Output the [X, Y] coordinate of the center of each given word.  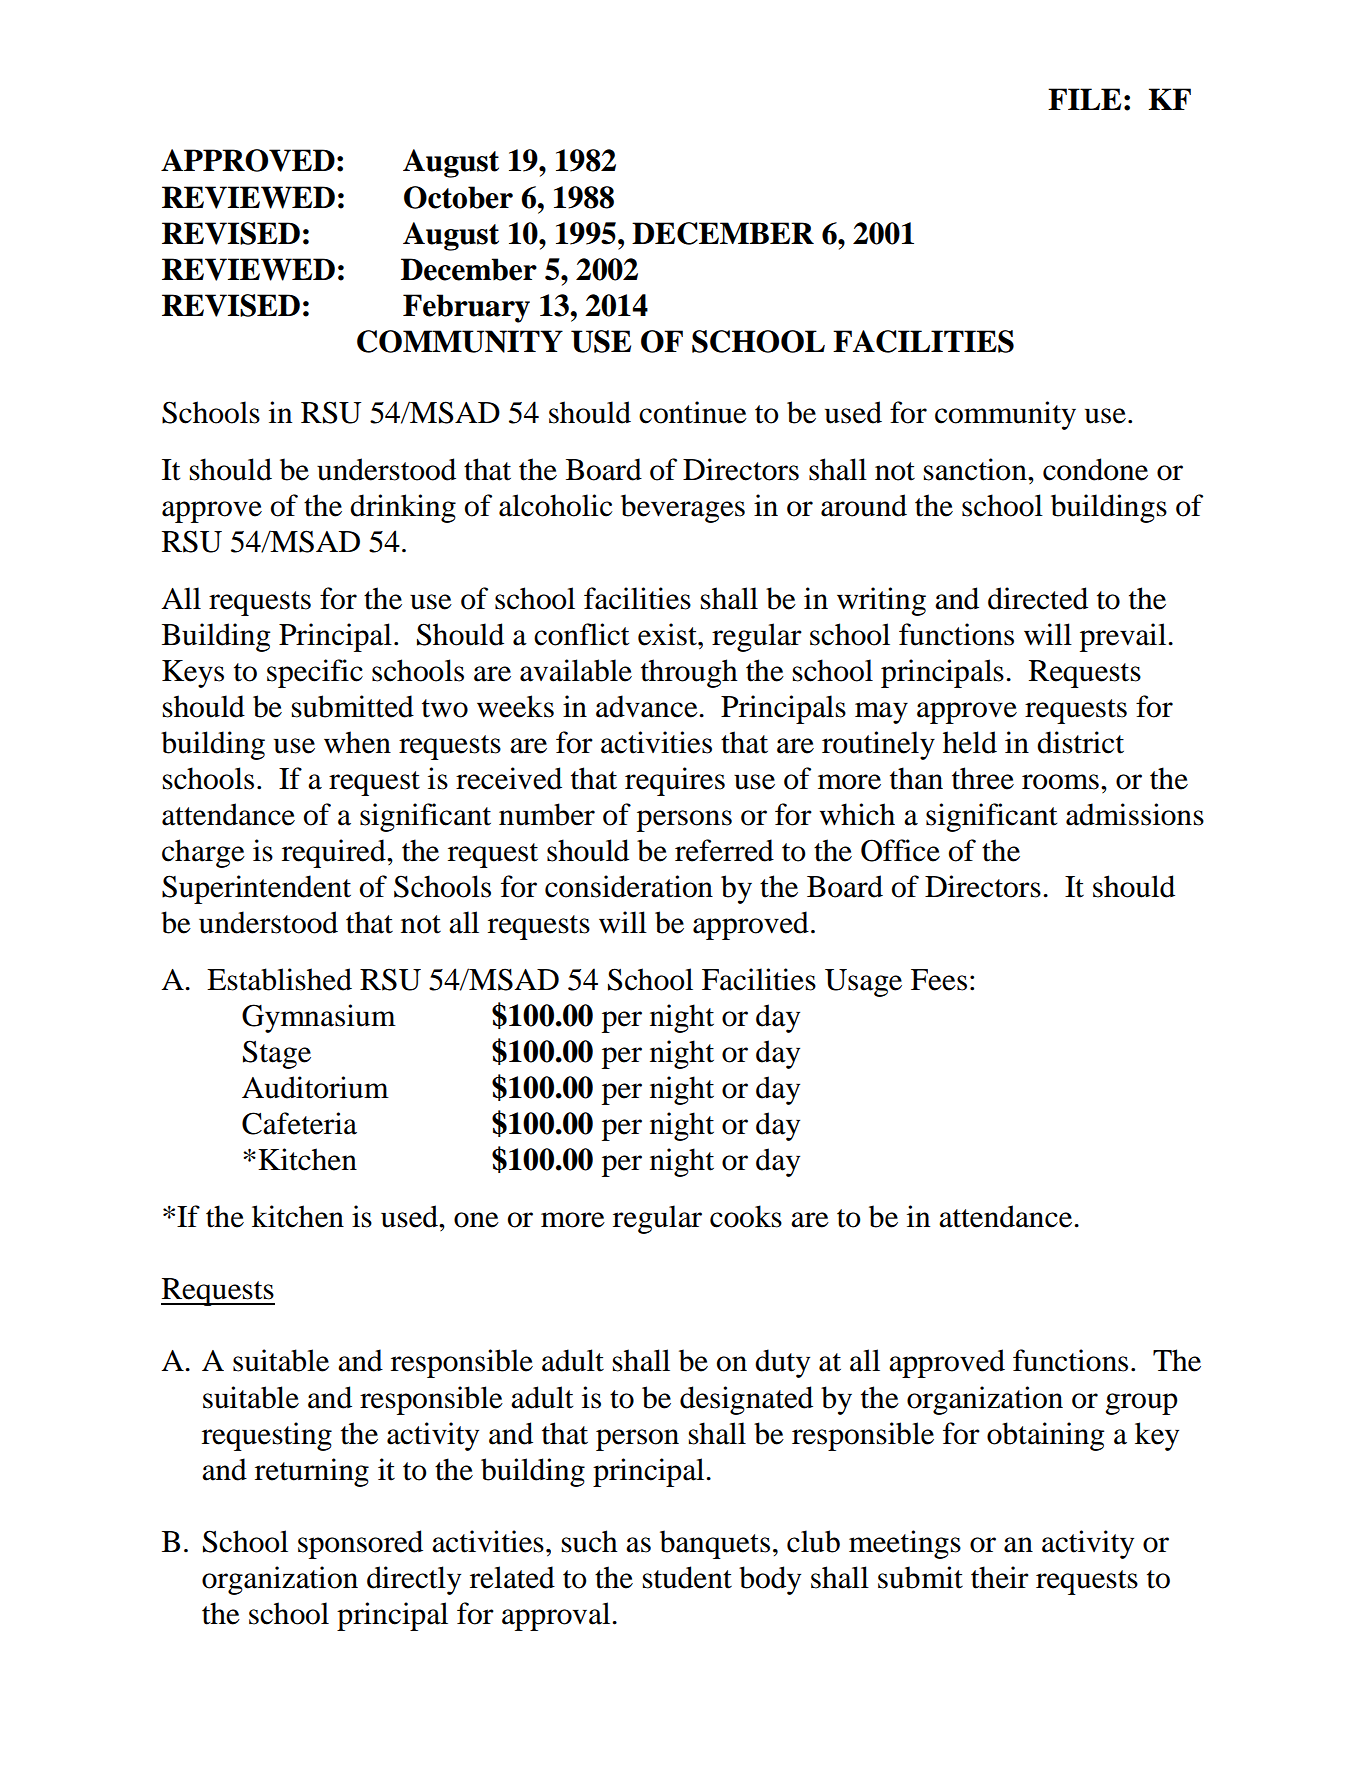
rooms [1060, 782]
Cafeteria [299, 1123]
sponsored [360, 1544]
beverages [683, 508]
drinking [403, 508]
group [1142, 1404]
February [466, 308]
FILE [1084, 99]
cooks [746, 1216]
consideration [629, 886]
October [458, 197]
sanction [976, 469]
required [335, 853]
